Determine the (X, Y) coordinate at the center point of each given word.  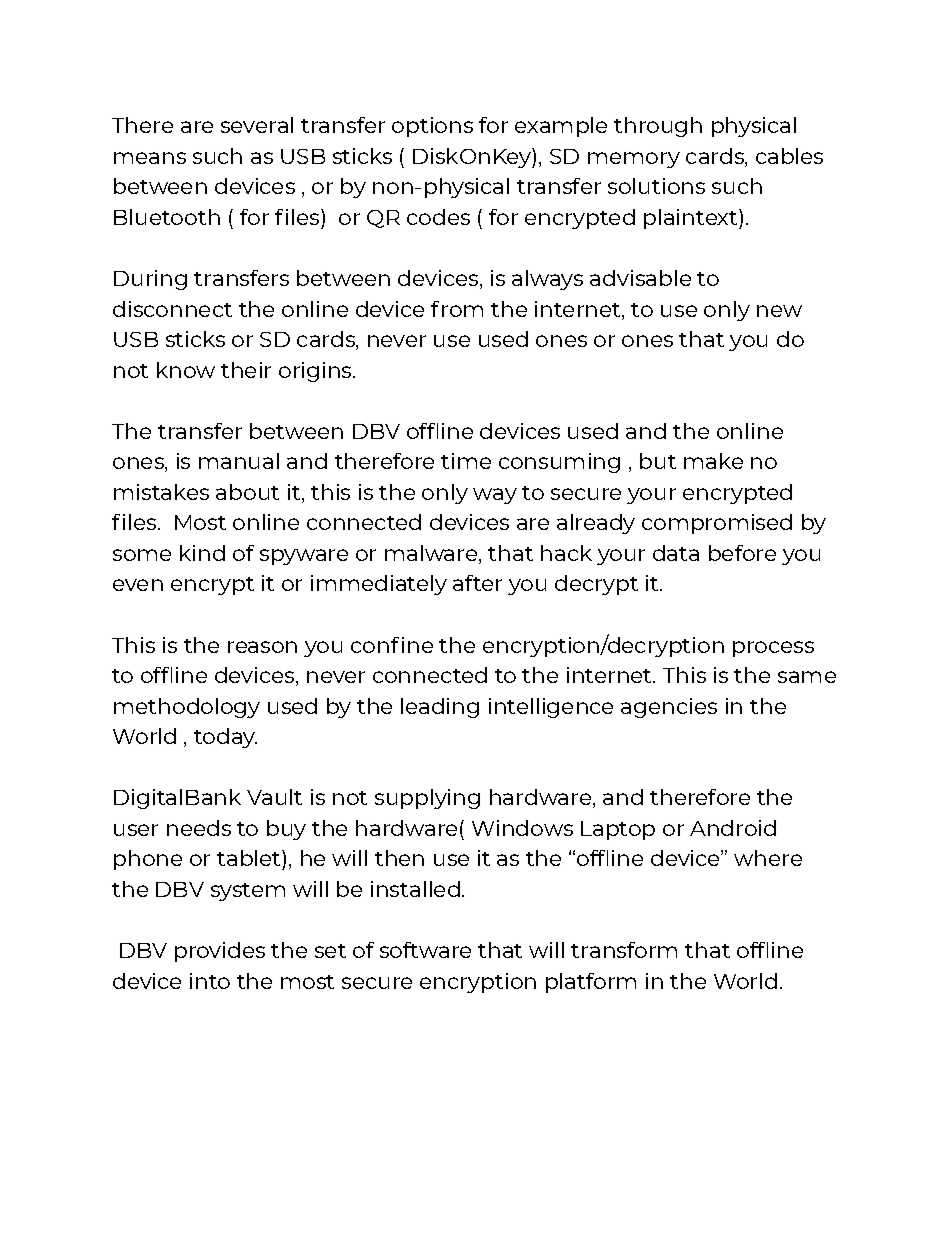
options (432, 127)
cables (789, 156)
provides (220, 952)
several (257, 125)
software (425, 950)
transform (624, 950)
